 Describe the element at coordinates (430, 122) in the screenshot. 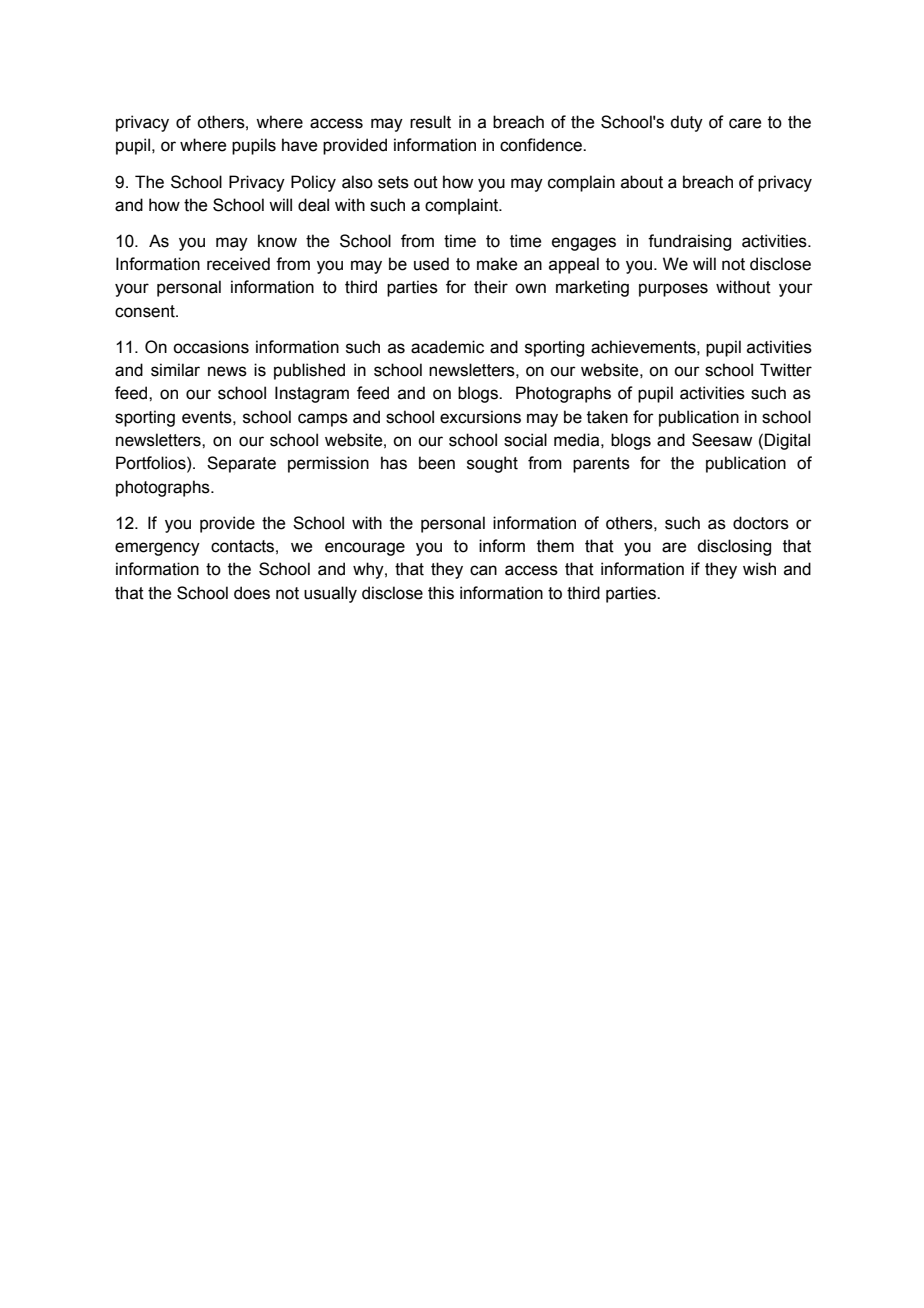

I see `result` at that location.
